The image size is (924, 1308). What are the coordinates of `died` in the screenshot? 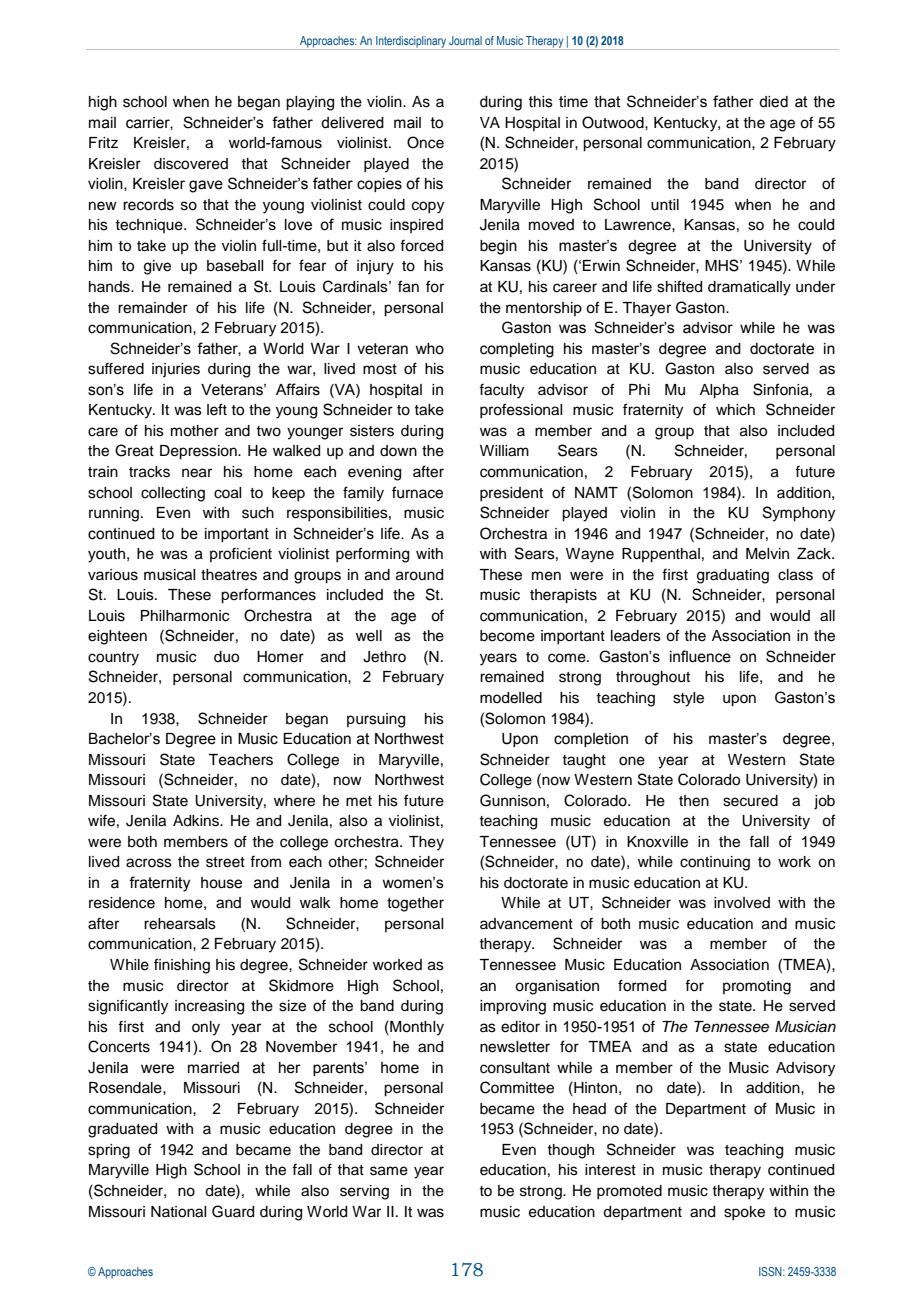 It's located at (773, 102).
